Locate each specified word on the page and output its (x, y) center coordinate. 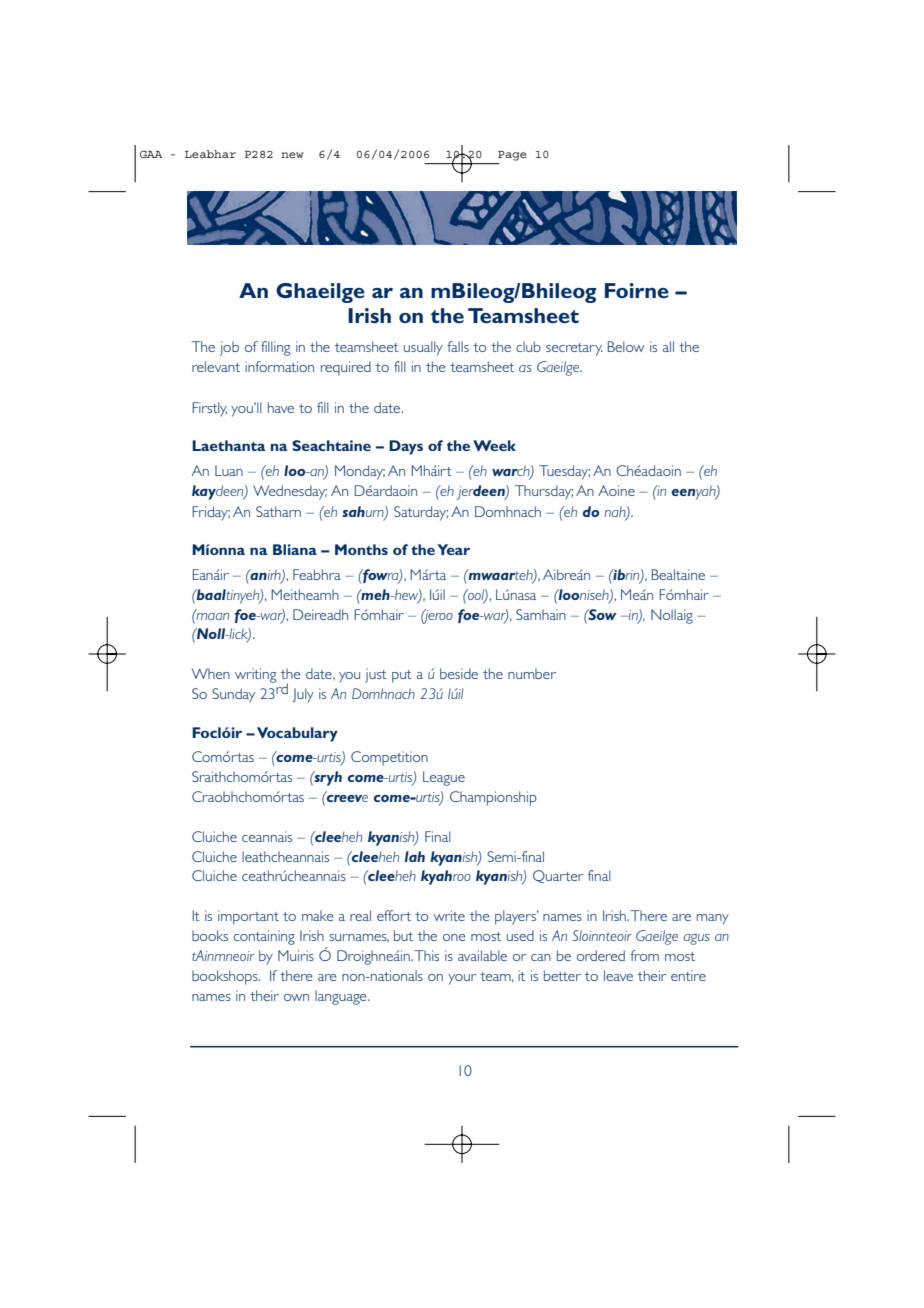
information (279, 366)
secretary (574, 349)
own (296, 997)
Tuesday (564, 472)
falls (458, 346)
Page (512, 156)
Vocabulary (297, 734)
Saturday (421, 513)
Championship (493, 798)
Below (626, 346)
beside (459, 673)
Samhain (541, 614)
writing (255, 675)
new (292, 155)
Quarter (558, 876)
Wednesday (290, 492)
